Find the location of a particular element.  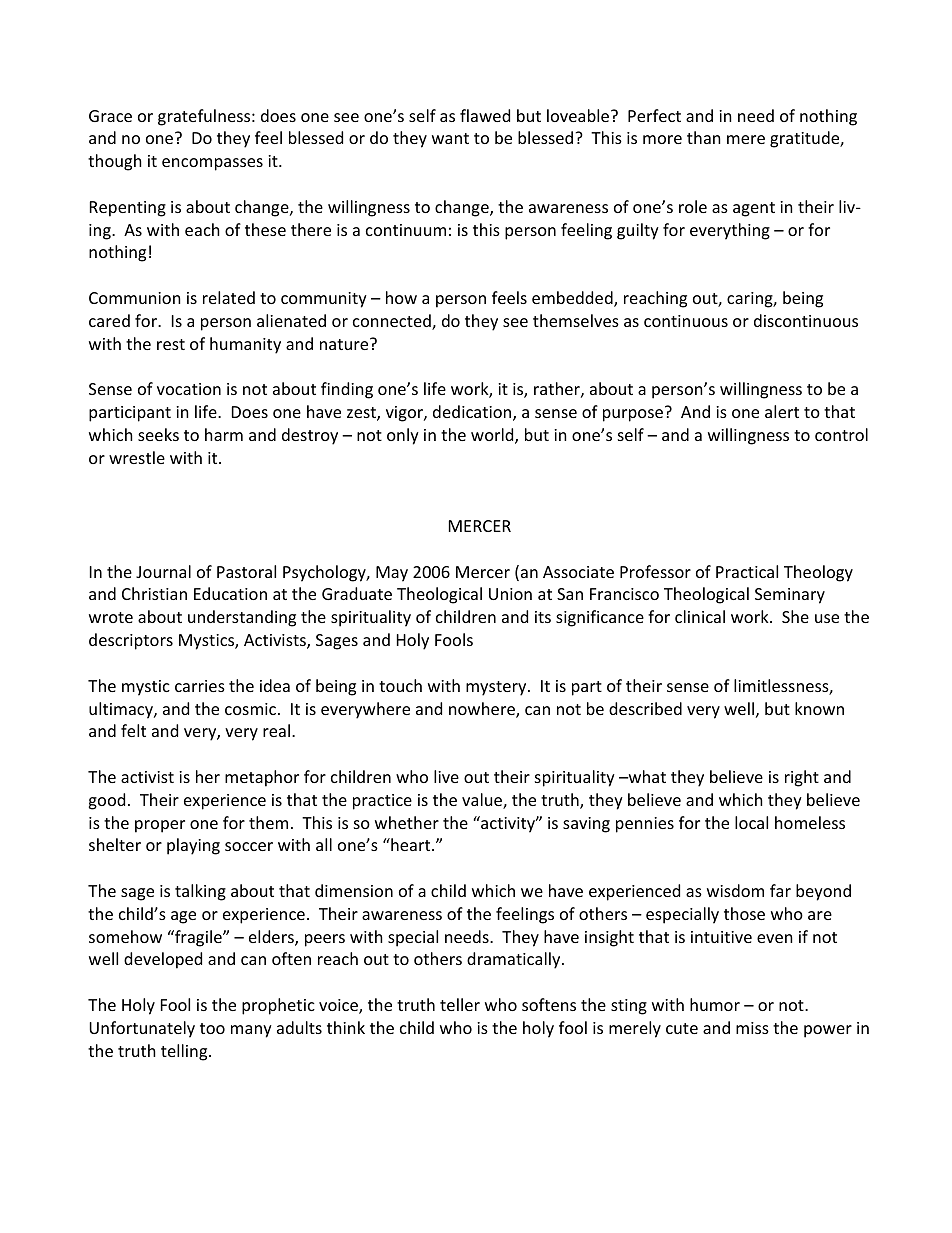

encompasses is located at coordinates (212, 164).
